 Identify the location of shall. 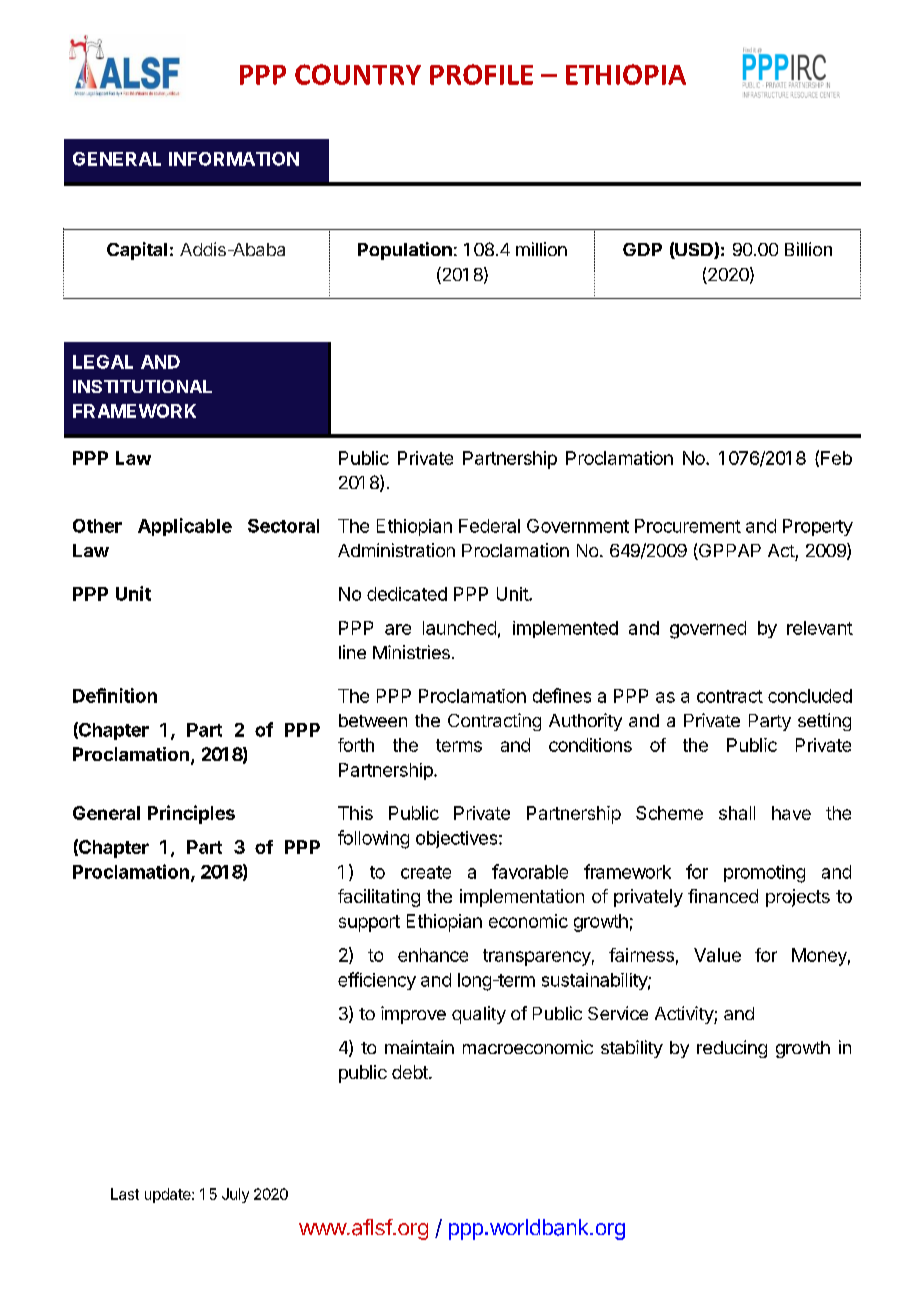
(737, 813).
